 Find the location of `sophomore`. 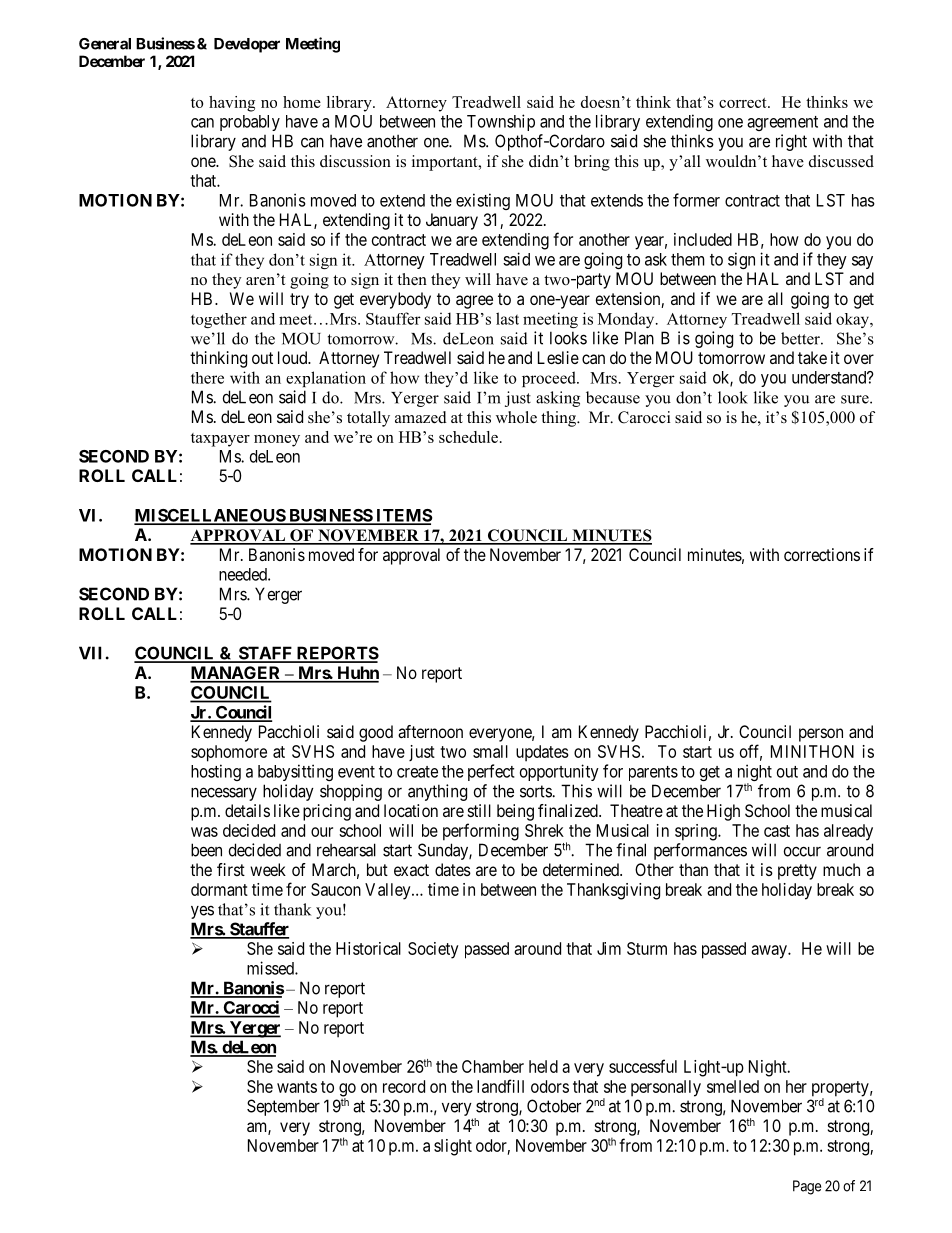

sophomore is located at coordinates (229, 753).
